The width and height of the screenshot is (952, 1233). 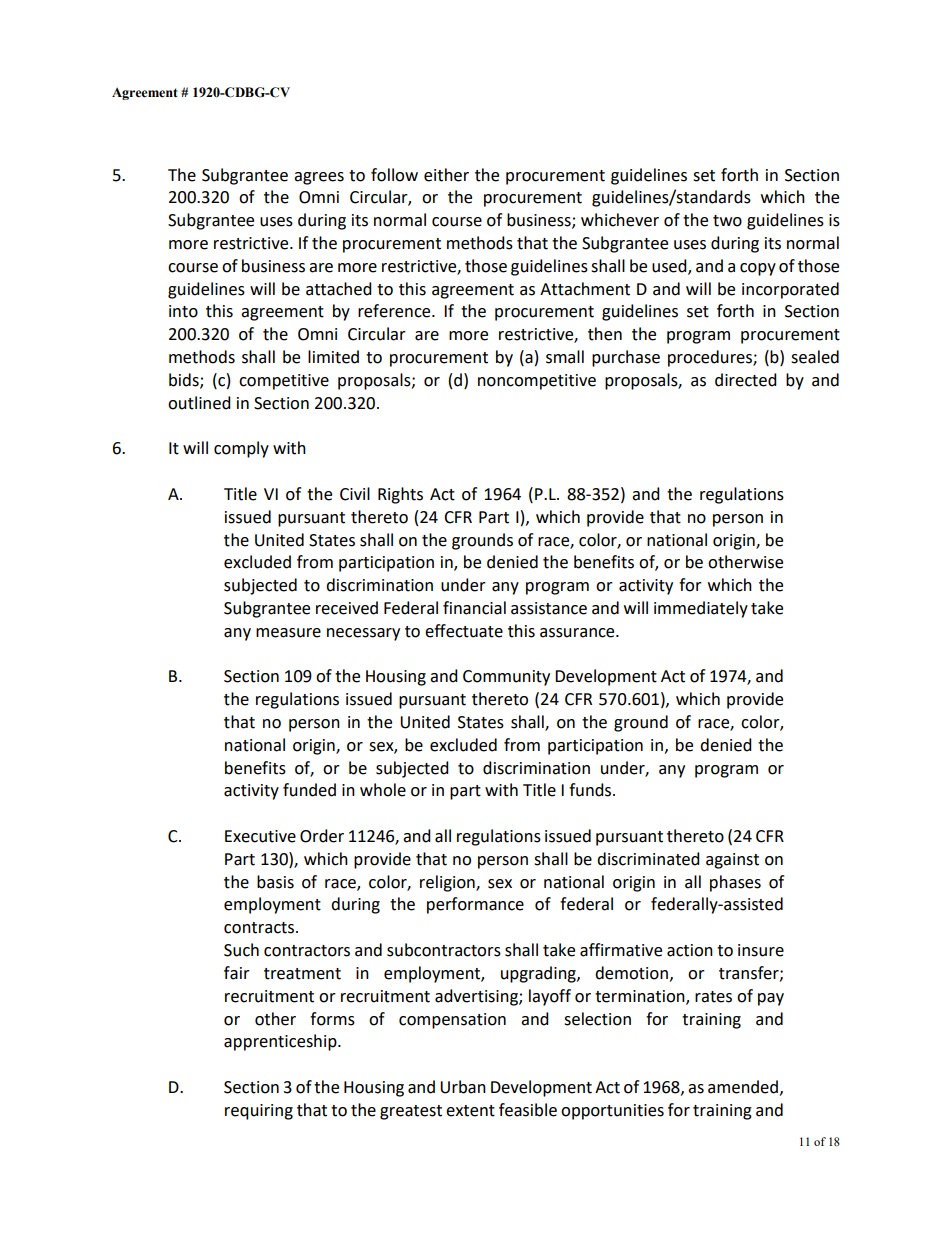 I want to click on immediately, so click(x=701, y=609).
